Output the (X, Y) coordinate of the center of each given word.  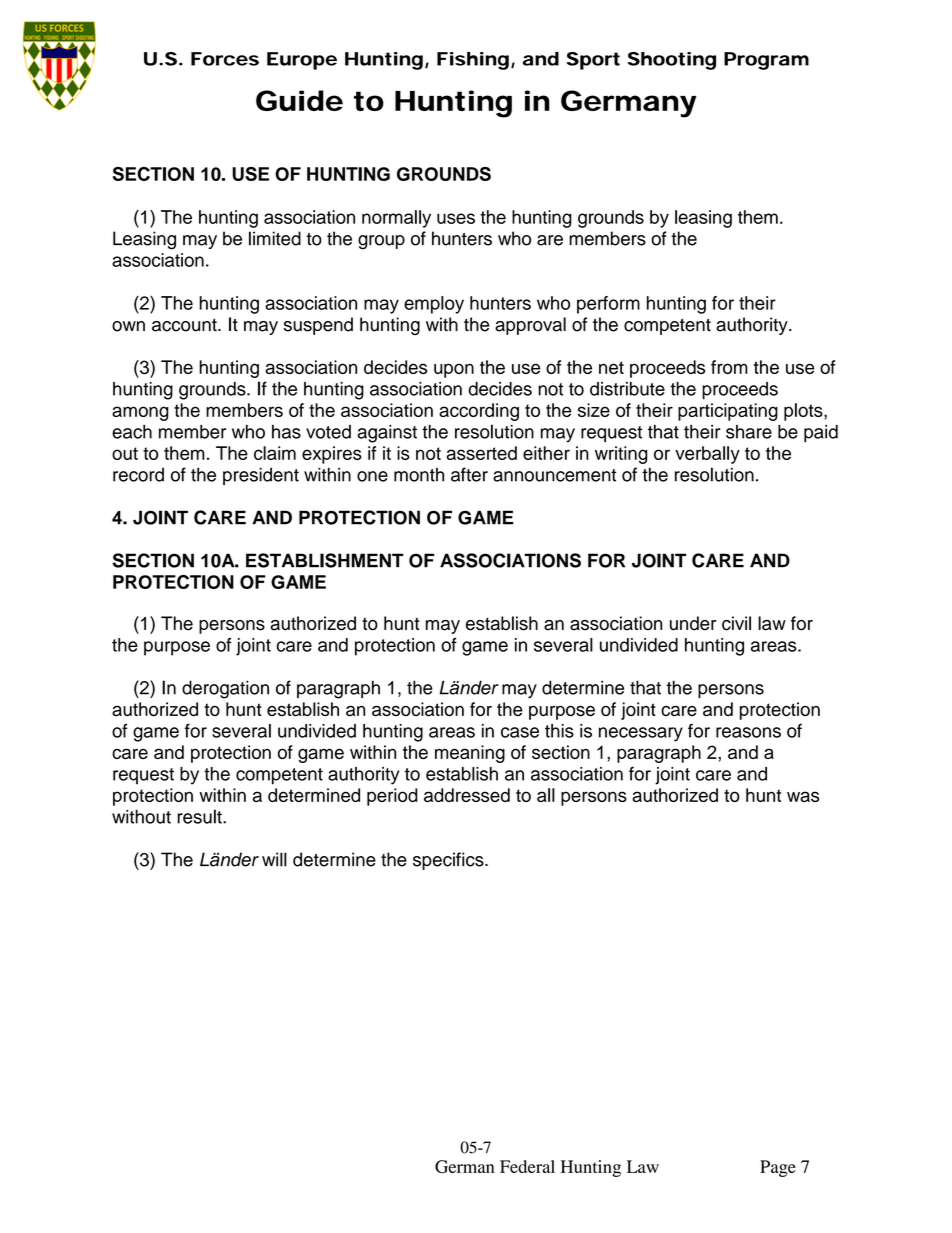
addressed (467, 795)
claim (275, 453)
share (749, 432)
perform (608, 305)
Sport (593, 61)
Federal (527, 1166)
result (200, 816)
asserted (482, 453)
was (803, 796)
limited (275, 238)
